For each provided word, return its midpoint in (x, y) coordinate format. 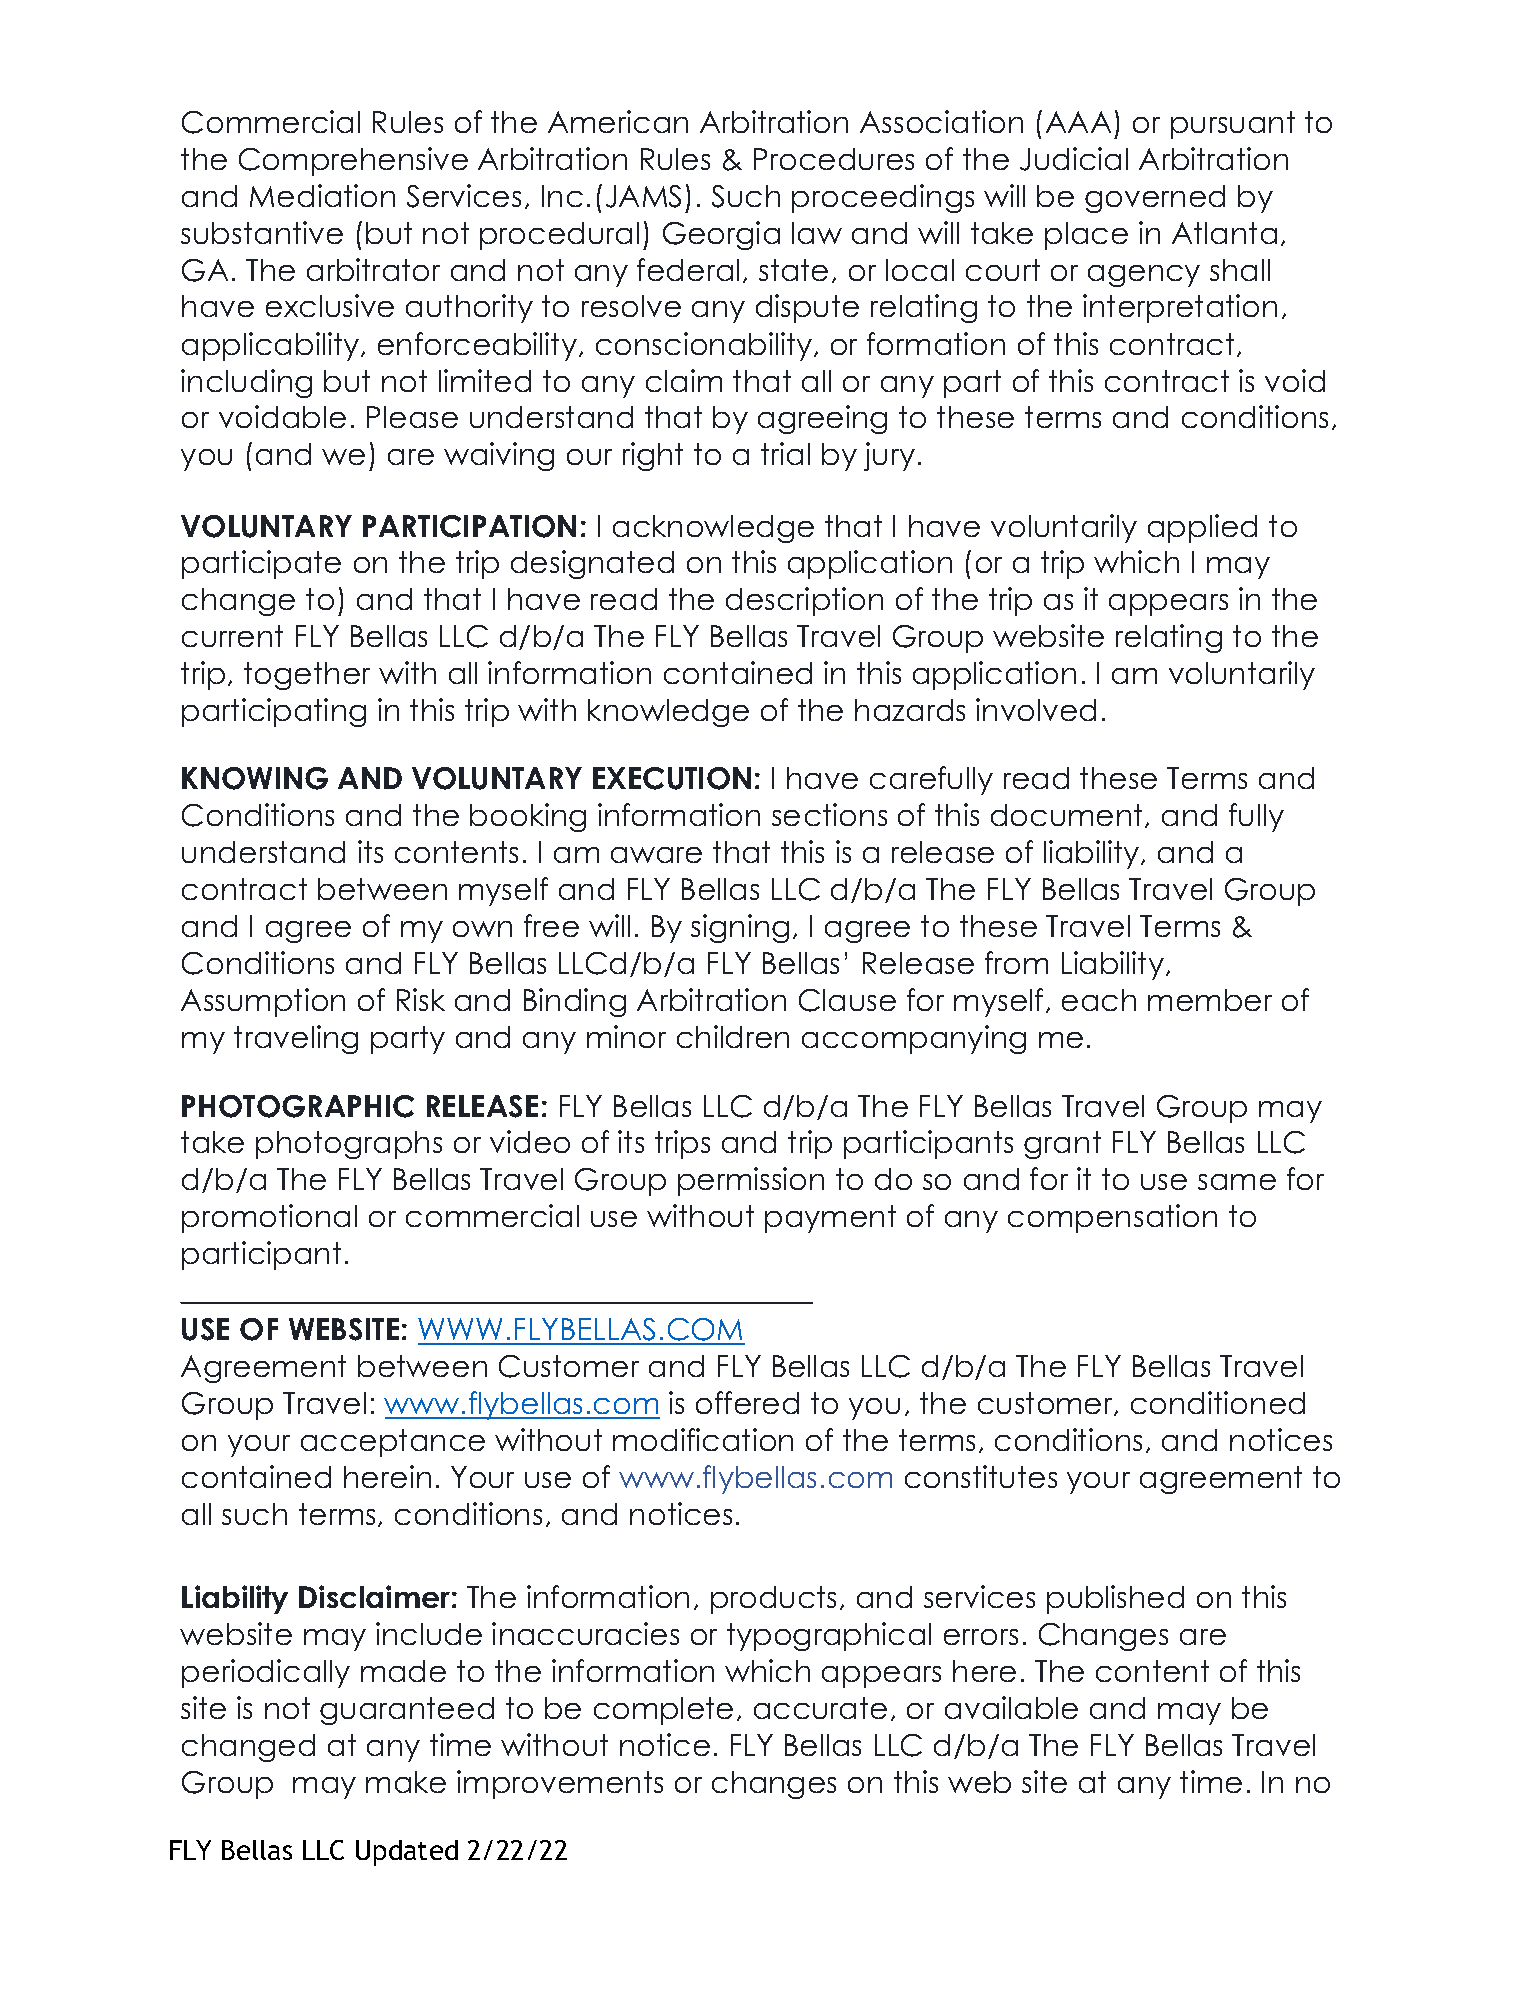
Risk (421, 999)
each (1099, 1000)
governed (1155, 199)
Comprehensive (353, 161)
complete (663, 1711)
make (406, 1782)
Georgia (721, 235)
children (733, 1036)
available (1011, 1707)
